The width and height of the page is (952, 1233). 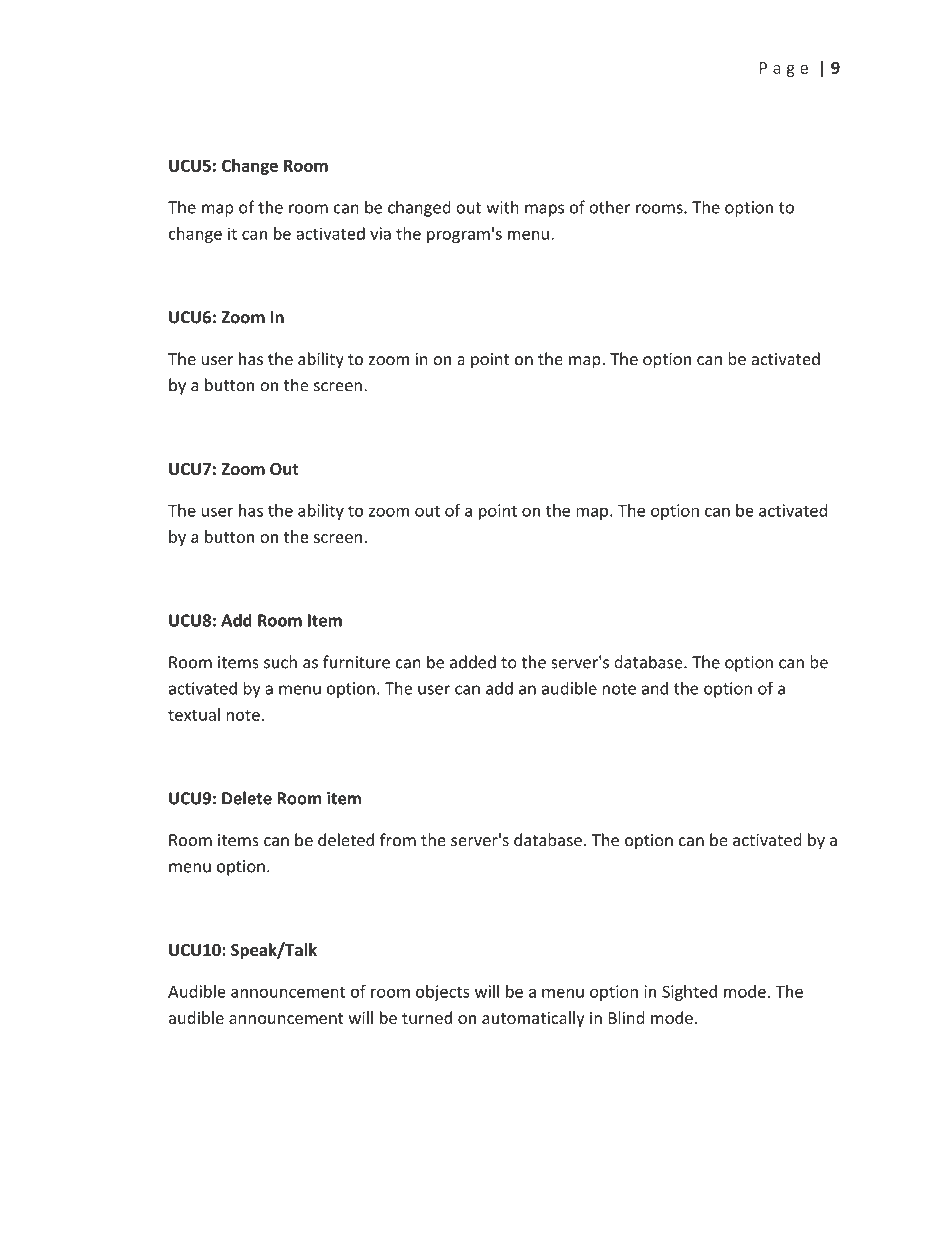 I want to click on with, so click(x=502, y=207).
